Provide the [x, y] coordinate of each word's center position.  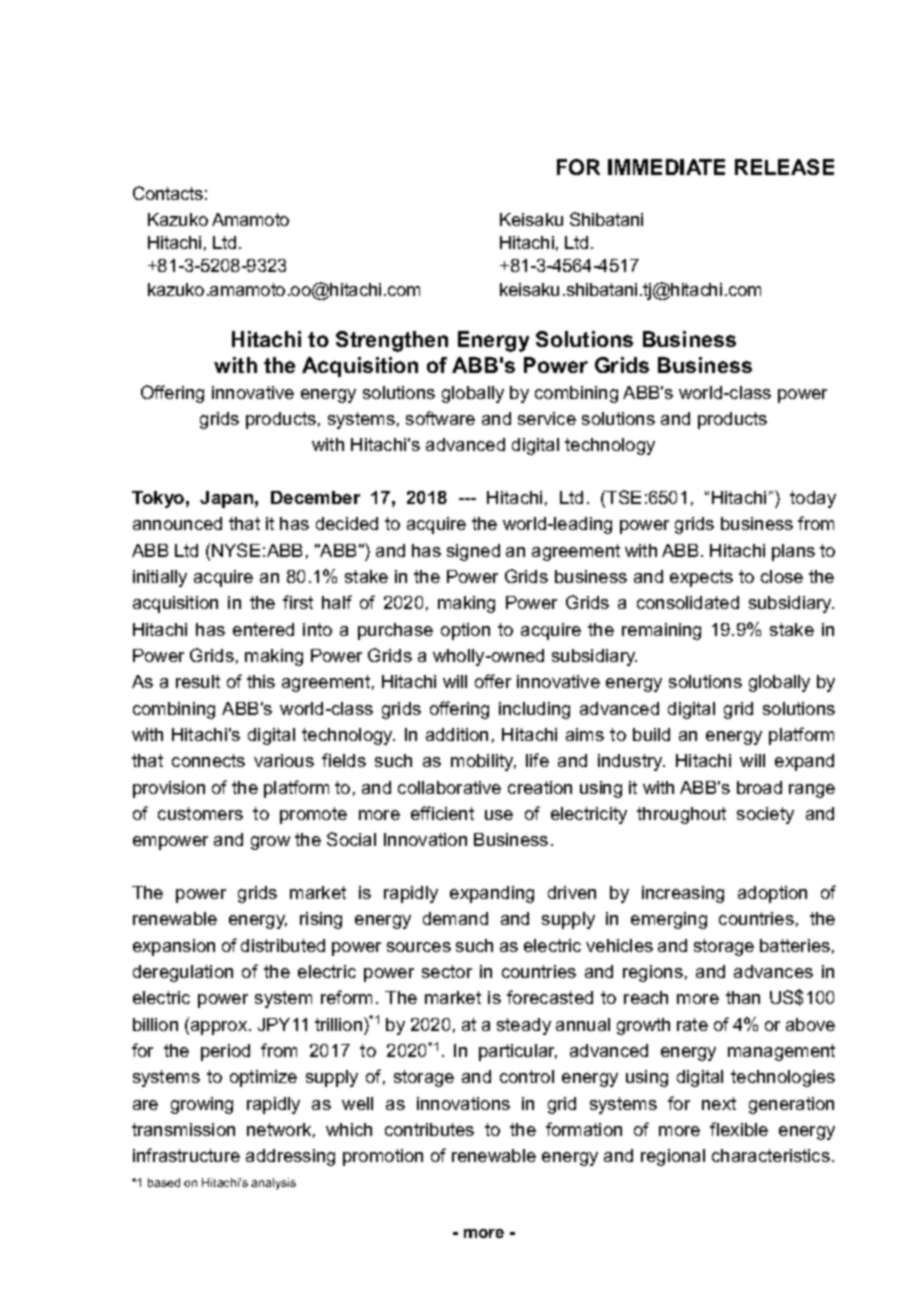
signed [473, 552]
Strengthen [392, 341]
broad [759, 787]
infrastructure [186, 1155]
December [315, 497]
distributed [283, 945]
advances [773, 971]
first [298, 602]
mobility [483, 762]
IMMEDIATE [666, 167]
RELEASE [784, 167]
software [440, 418]
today [813, 499]
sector [447, 971]
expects [701, 578]
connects [208, 760]
